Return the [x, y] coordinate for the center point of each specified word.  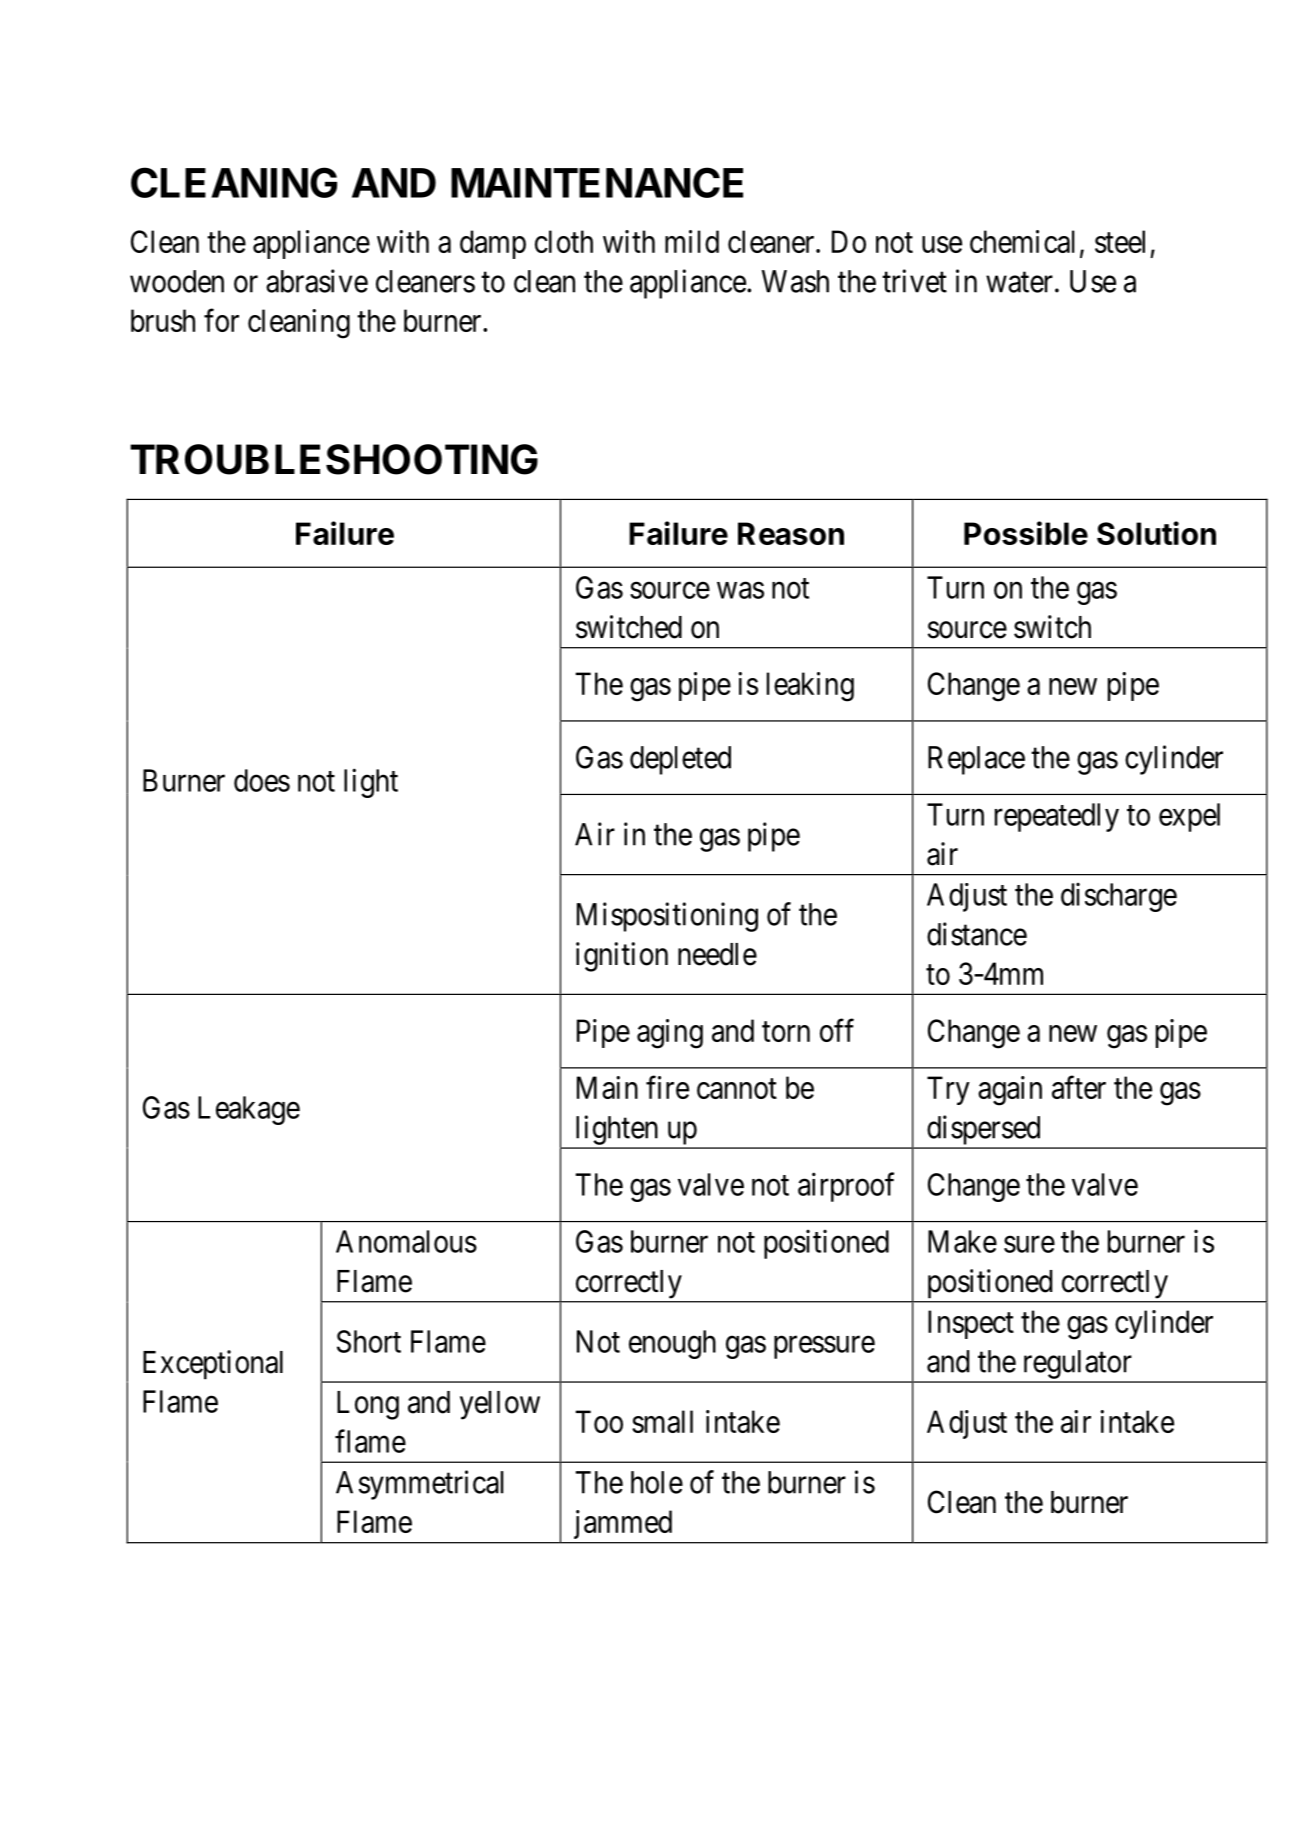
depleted [680, 760]
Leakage [249, 1110]
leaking [810, 687]
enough [672, 1344]
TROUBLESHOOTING [334, 459]
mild [692, 241]
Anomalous [406, 1241]
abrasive [317, 281]
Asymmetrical [420, 1485]
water [1019, 282]
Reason [791, 533]
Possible [1026, 533]
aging [670, 1034]
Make [962, 1241]
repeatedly [1057, 817]
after [1079, 1087]
